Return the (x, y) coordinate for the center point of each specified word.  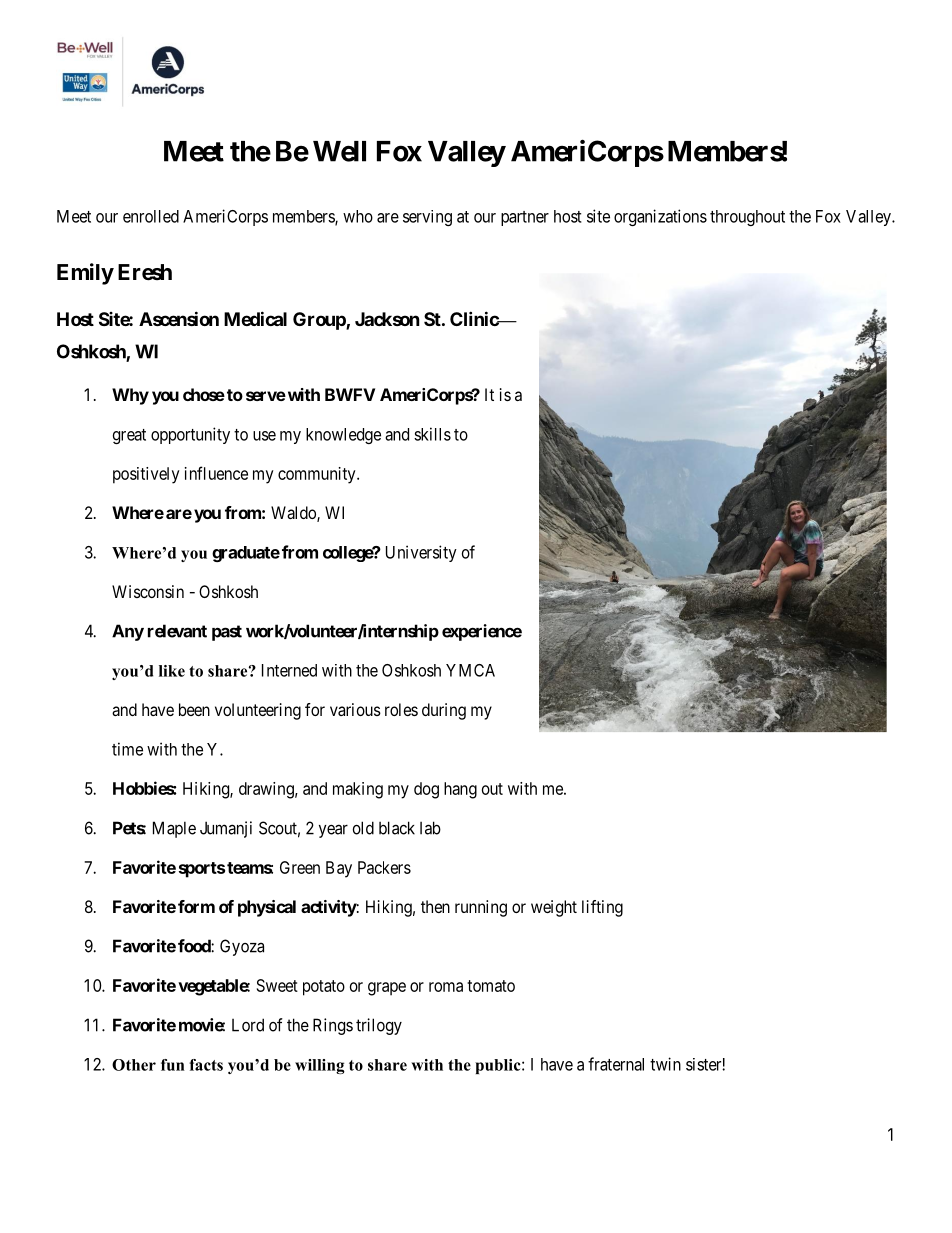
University (421, 553)
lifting (602, 908)
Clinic (475, 318)
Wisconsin (148, 591)
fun (173, 1065)
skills (432, 434)
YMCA (470, 670)
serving (427, 218)
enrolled (151, 216)
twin (665, 1064)
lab (430, 828)
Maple (174, 829)
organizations (660, 217)
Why (130, 396)
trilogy (379, 1026)
